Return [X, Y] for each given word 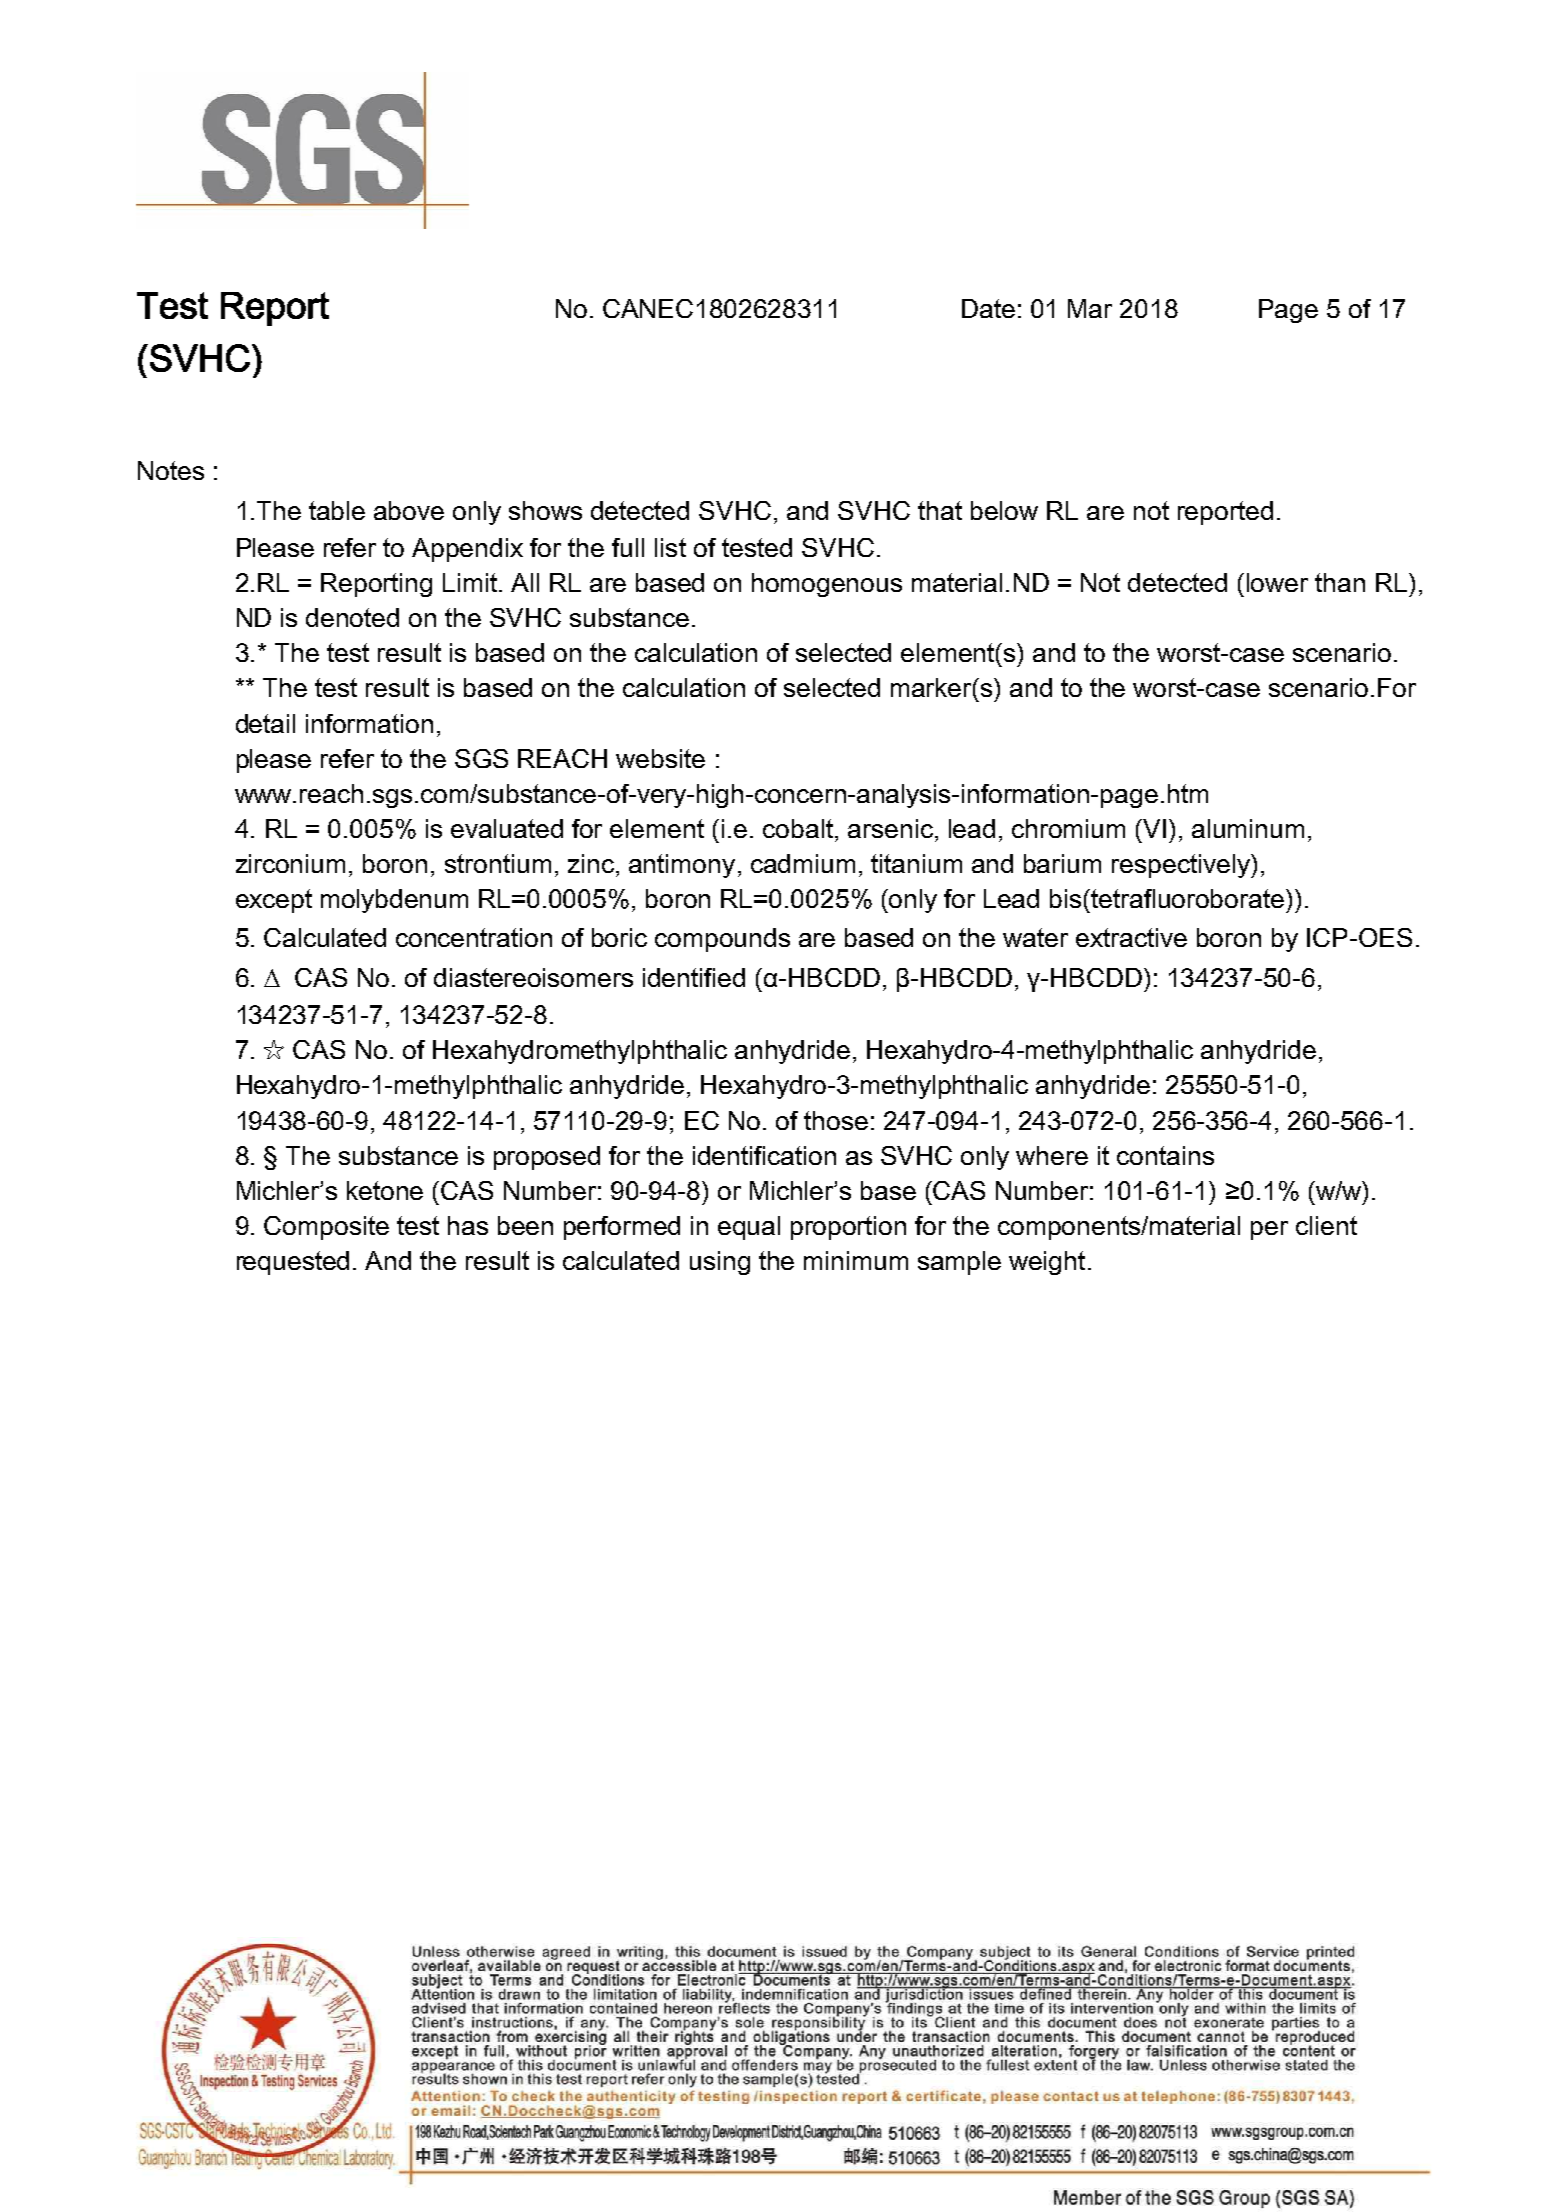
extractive [1131, 937]
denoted [352, 617]
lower [1277, 582]
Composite [326, 1228]
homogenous [827, 585]
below [1004, 510]
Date [988, 308]
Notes [171, 470]
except [274, 901]
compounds [722, 940]
